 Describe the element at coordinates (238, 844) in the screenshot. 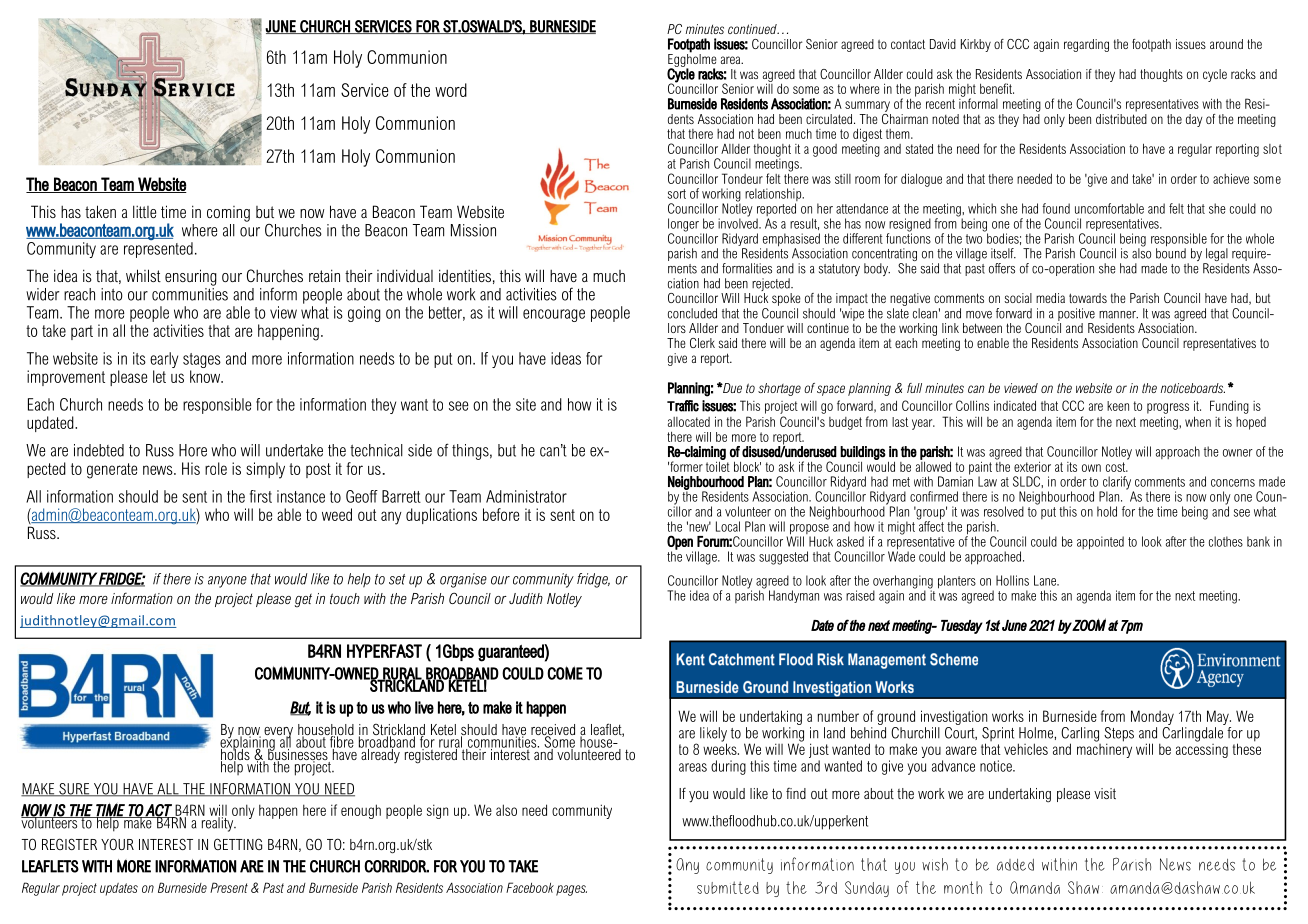

I see `GETTING` at that location.
